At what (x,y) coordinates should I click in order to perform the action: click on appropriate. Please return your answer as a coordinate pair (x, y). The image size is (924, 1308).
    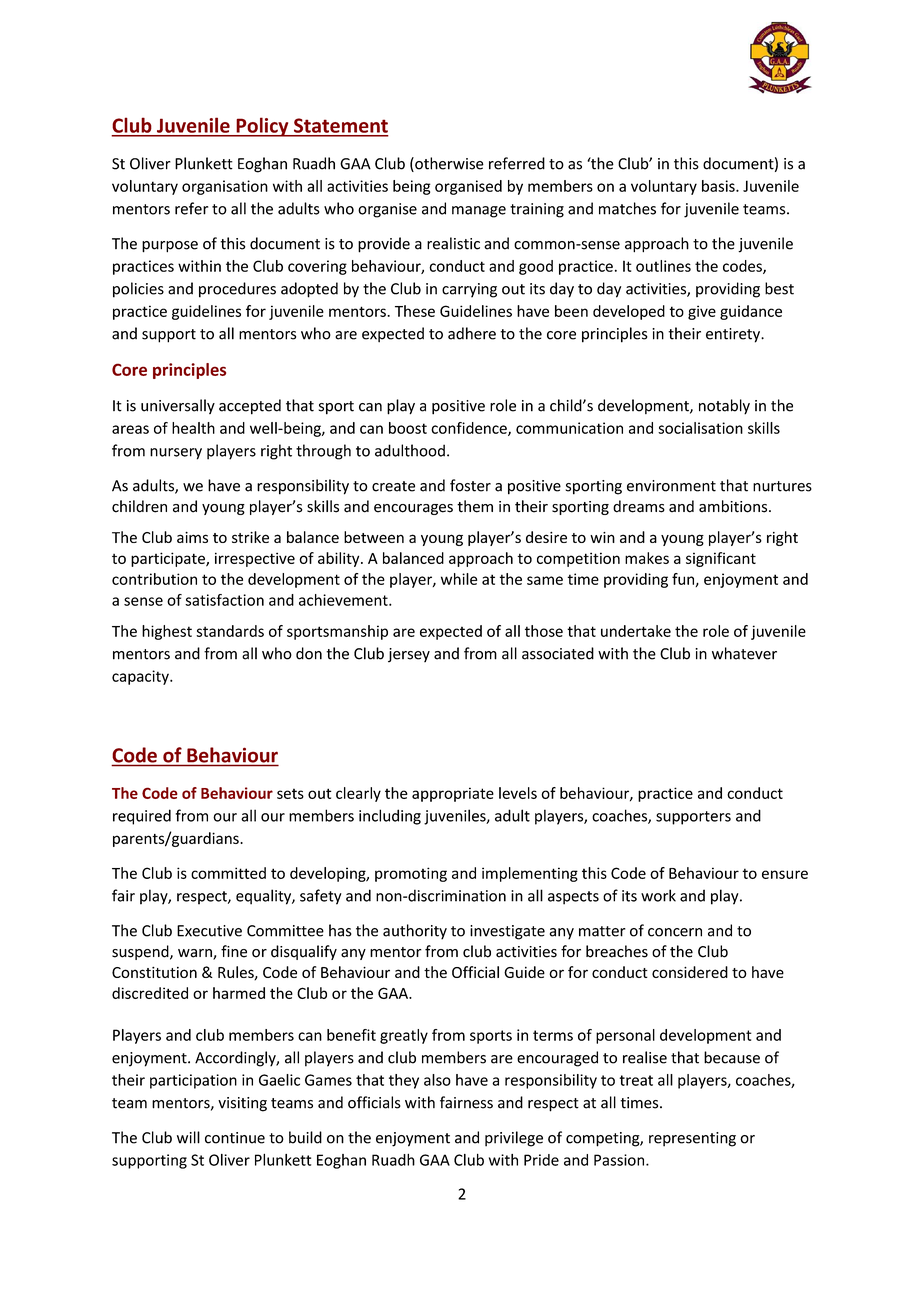
    Looking at the image, I should click on (453, 794).
